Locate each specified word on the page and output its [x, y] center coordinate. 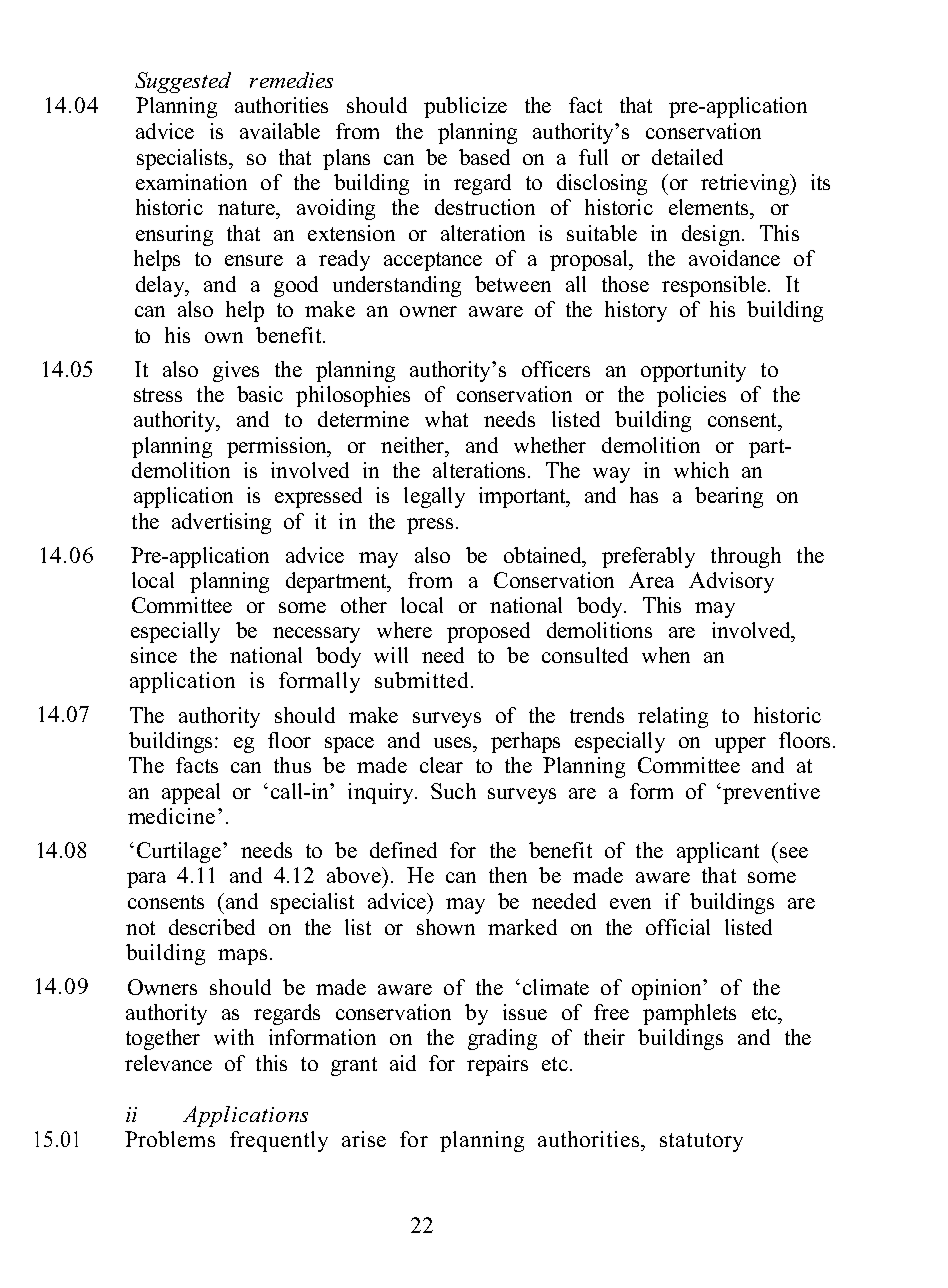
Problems [170, 1139]
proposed [488, 632]
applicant [718, 852]
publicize [465, 107]
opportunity [693, 371]
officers [556, 369]
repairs [497, 1065]
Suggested [183, 82]
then [508, 875]
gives [236, 371]
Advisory [731, 582]
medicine [171, 816]
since [154, 655]
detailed [687, 157]
